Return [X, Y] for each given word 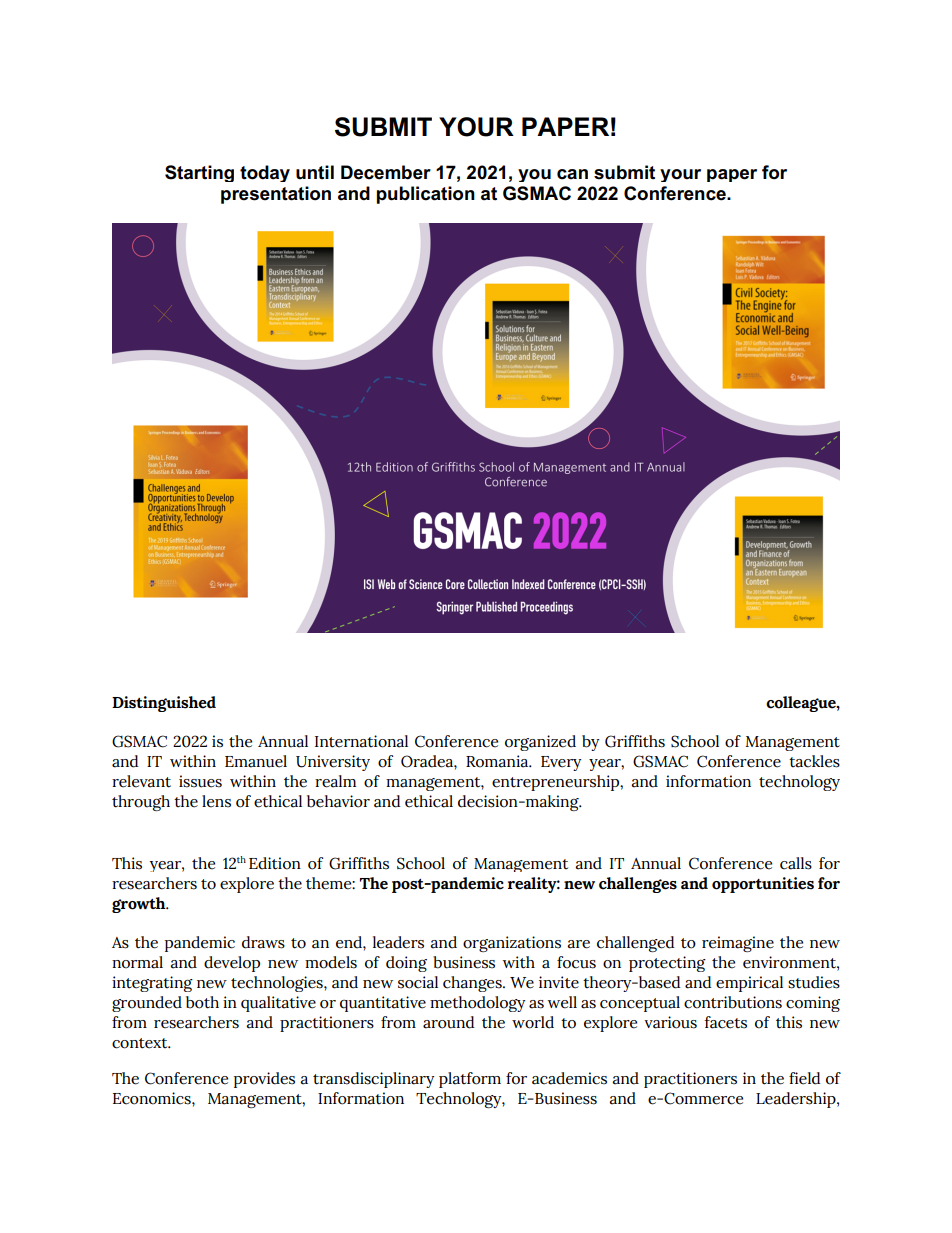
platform [470, 1080]
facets [725, 1022]
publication [426, 195]
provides [264, 1080]
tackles [814, 761]
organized [540, 743]
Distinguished [164, 704]
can [572, 174]
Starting [199, 173]
